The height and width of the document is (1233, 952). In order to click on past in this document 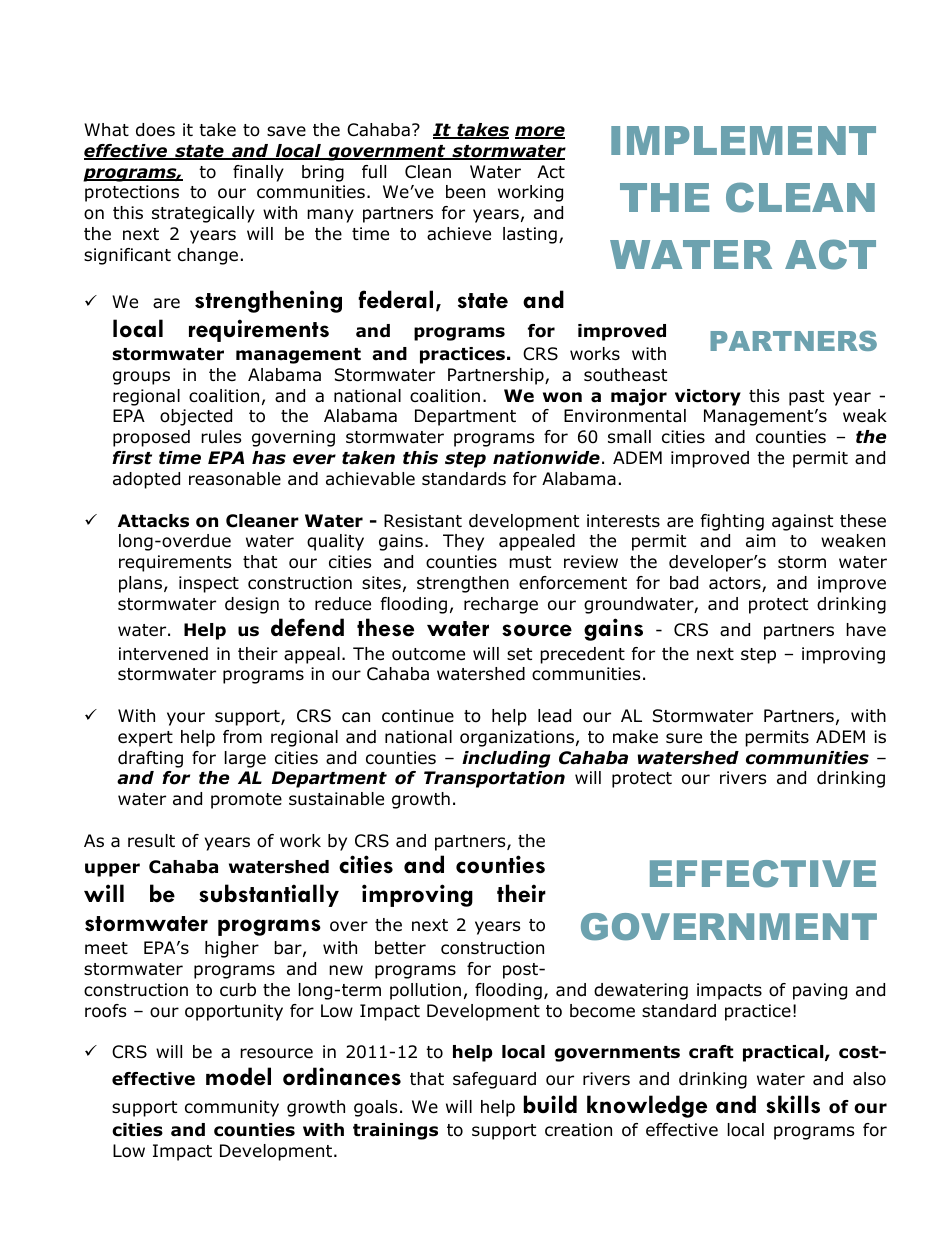, I will do `click(806, 398)`.
